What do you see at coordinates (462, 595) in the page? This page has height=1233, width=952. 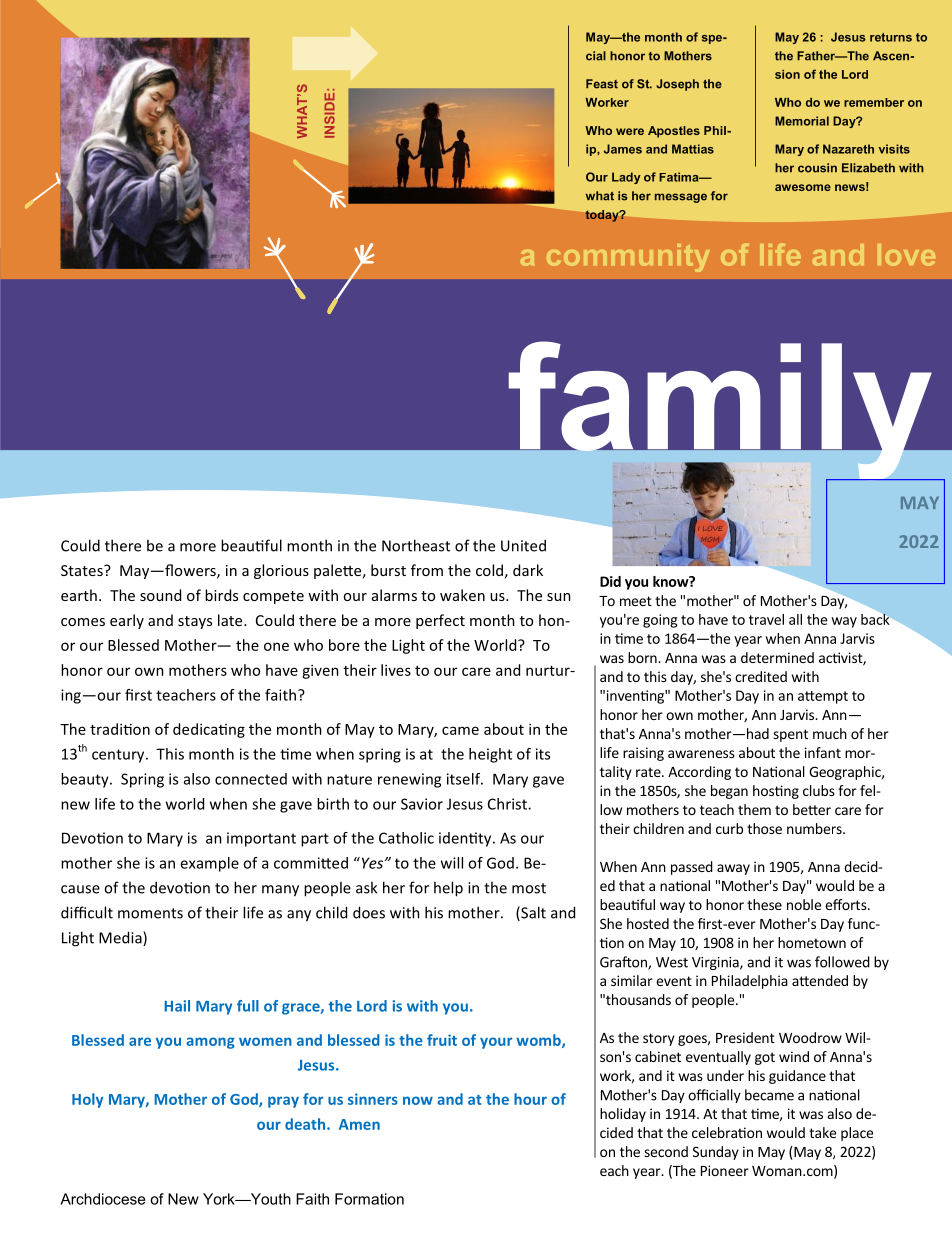 I see `waken` at bounding box center [462, 595].
